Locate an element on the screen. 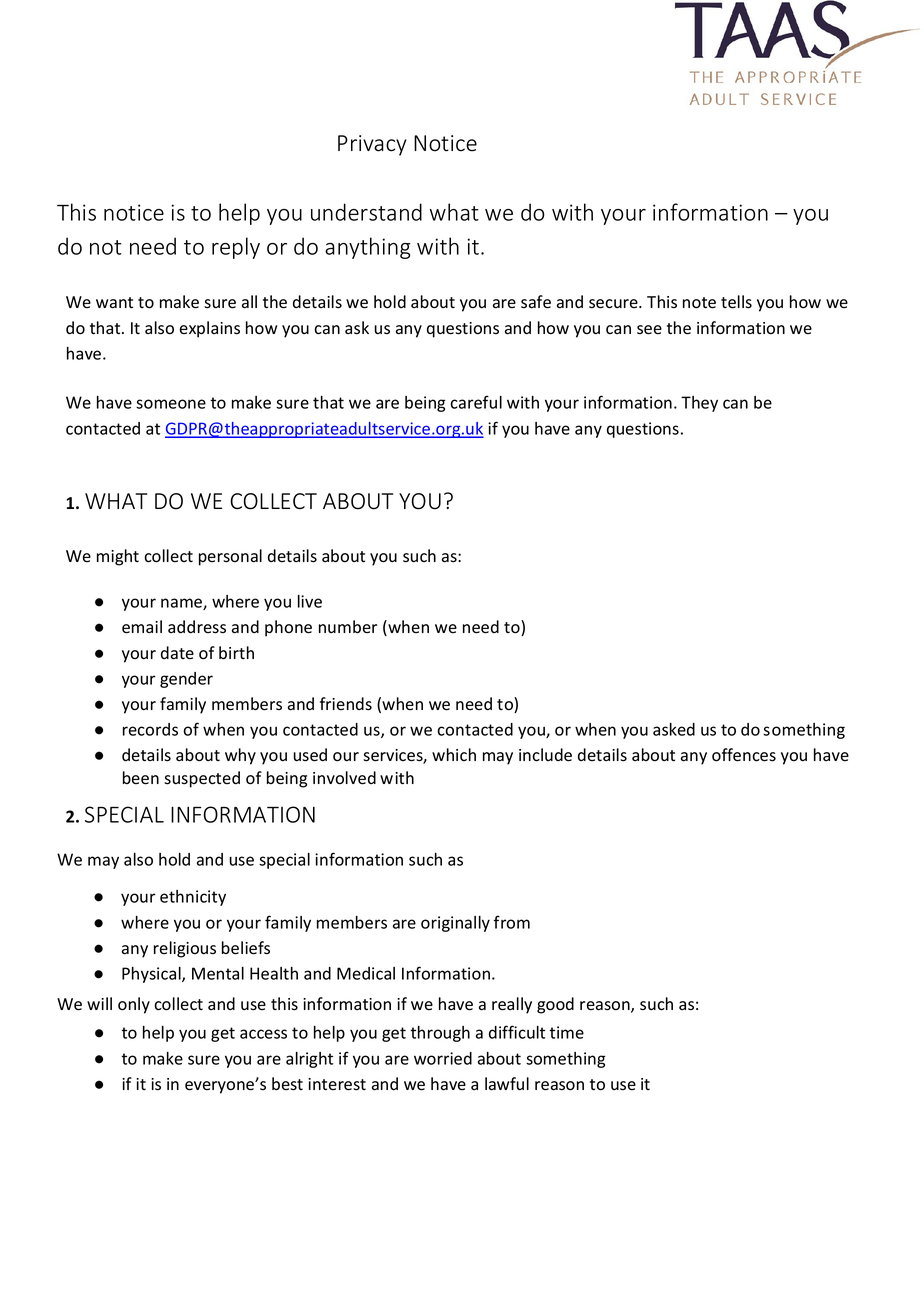 This screenshot has height=1307, width=924. friends is located at coordinates (346, 704).
